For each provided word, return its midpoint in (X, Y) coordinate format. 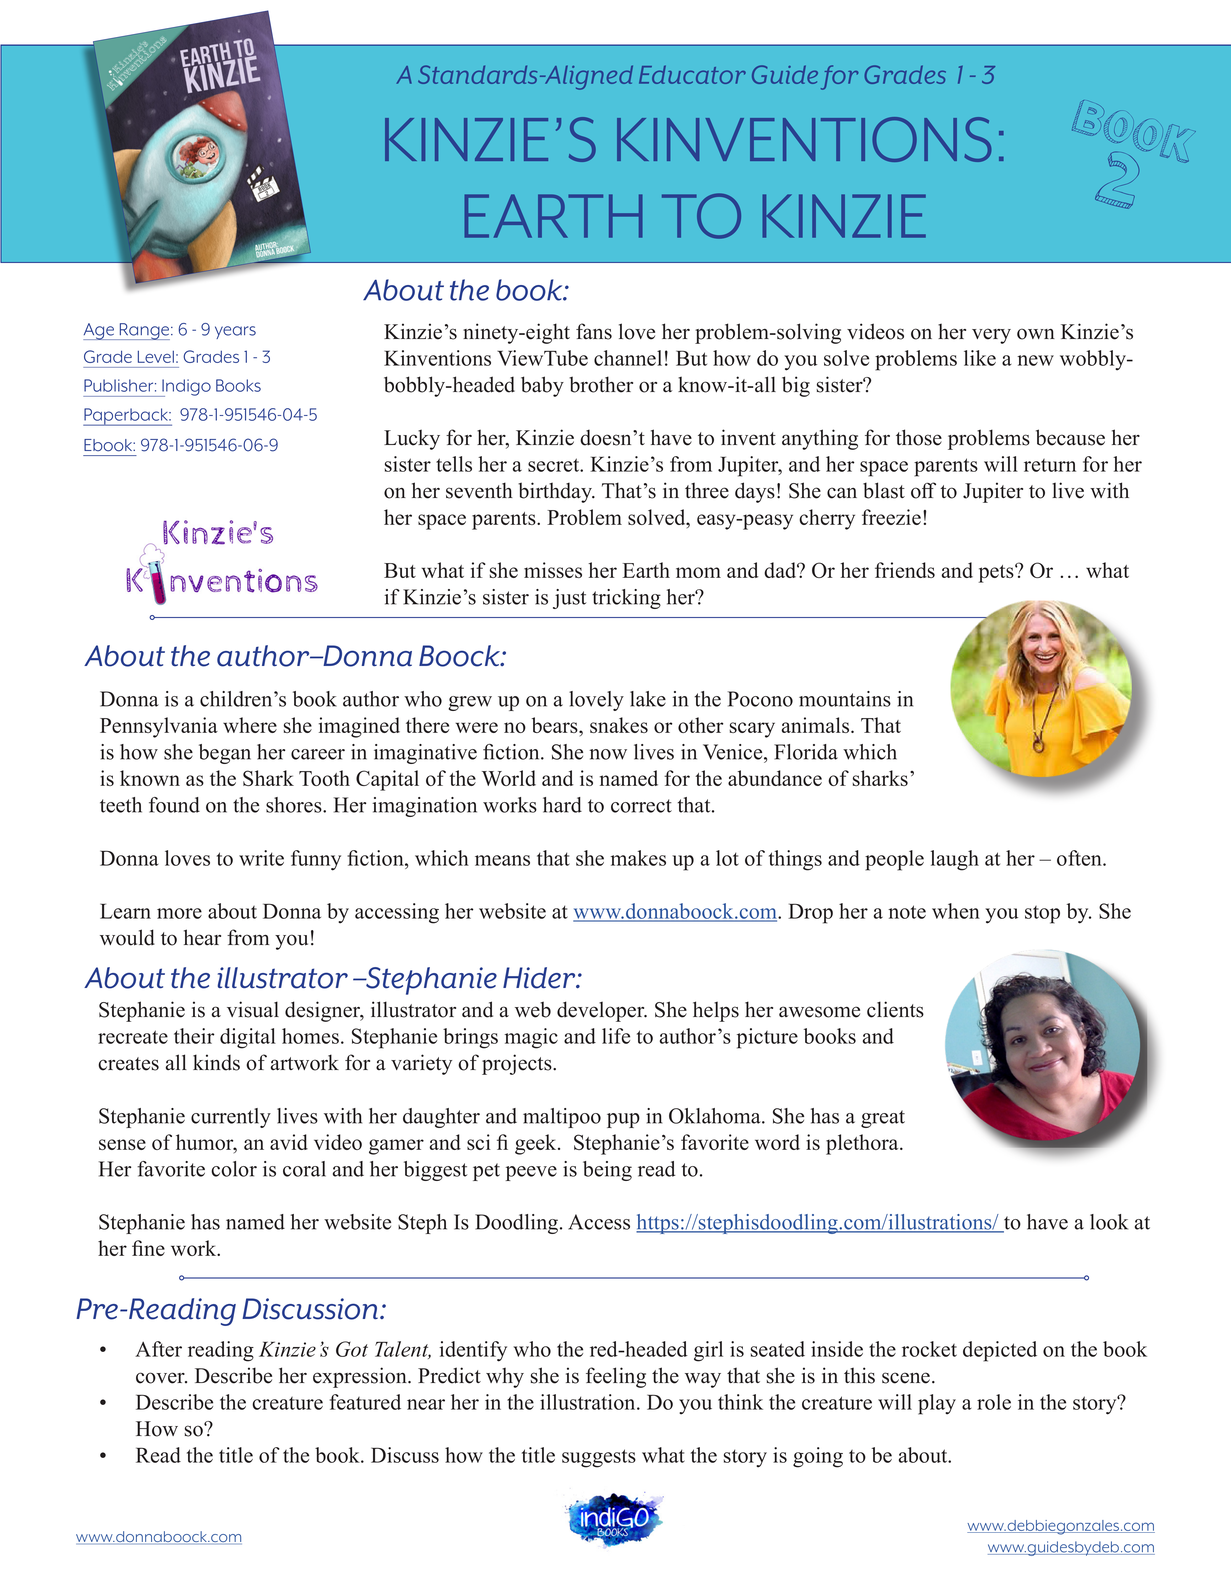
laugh (955, 860)
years (235, 332)
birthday (556, 492)
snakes (619, 725)
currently (231, 1118)
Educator (692, 75)
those (919, 437)
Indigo (185, 388)
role (994, 1402)
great (883, 1119)
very (991, 336)
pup (623, 1120)
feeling (616, 1377)
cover (161, 1378)
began (225, 754)
